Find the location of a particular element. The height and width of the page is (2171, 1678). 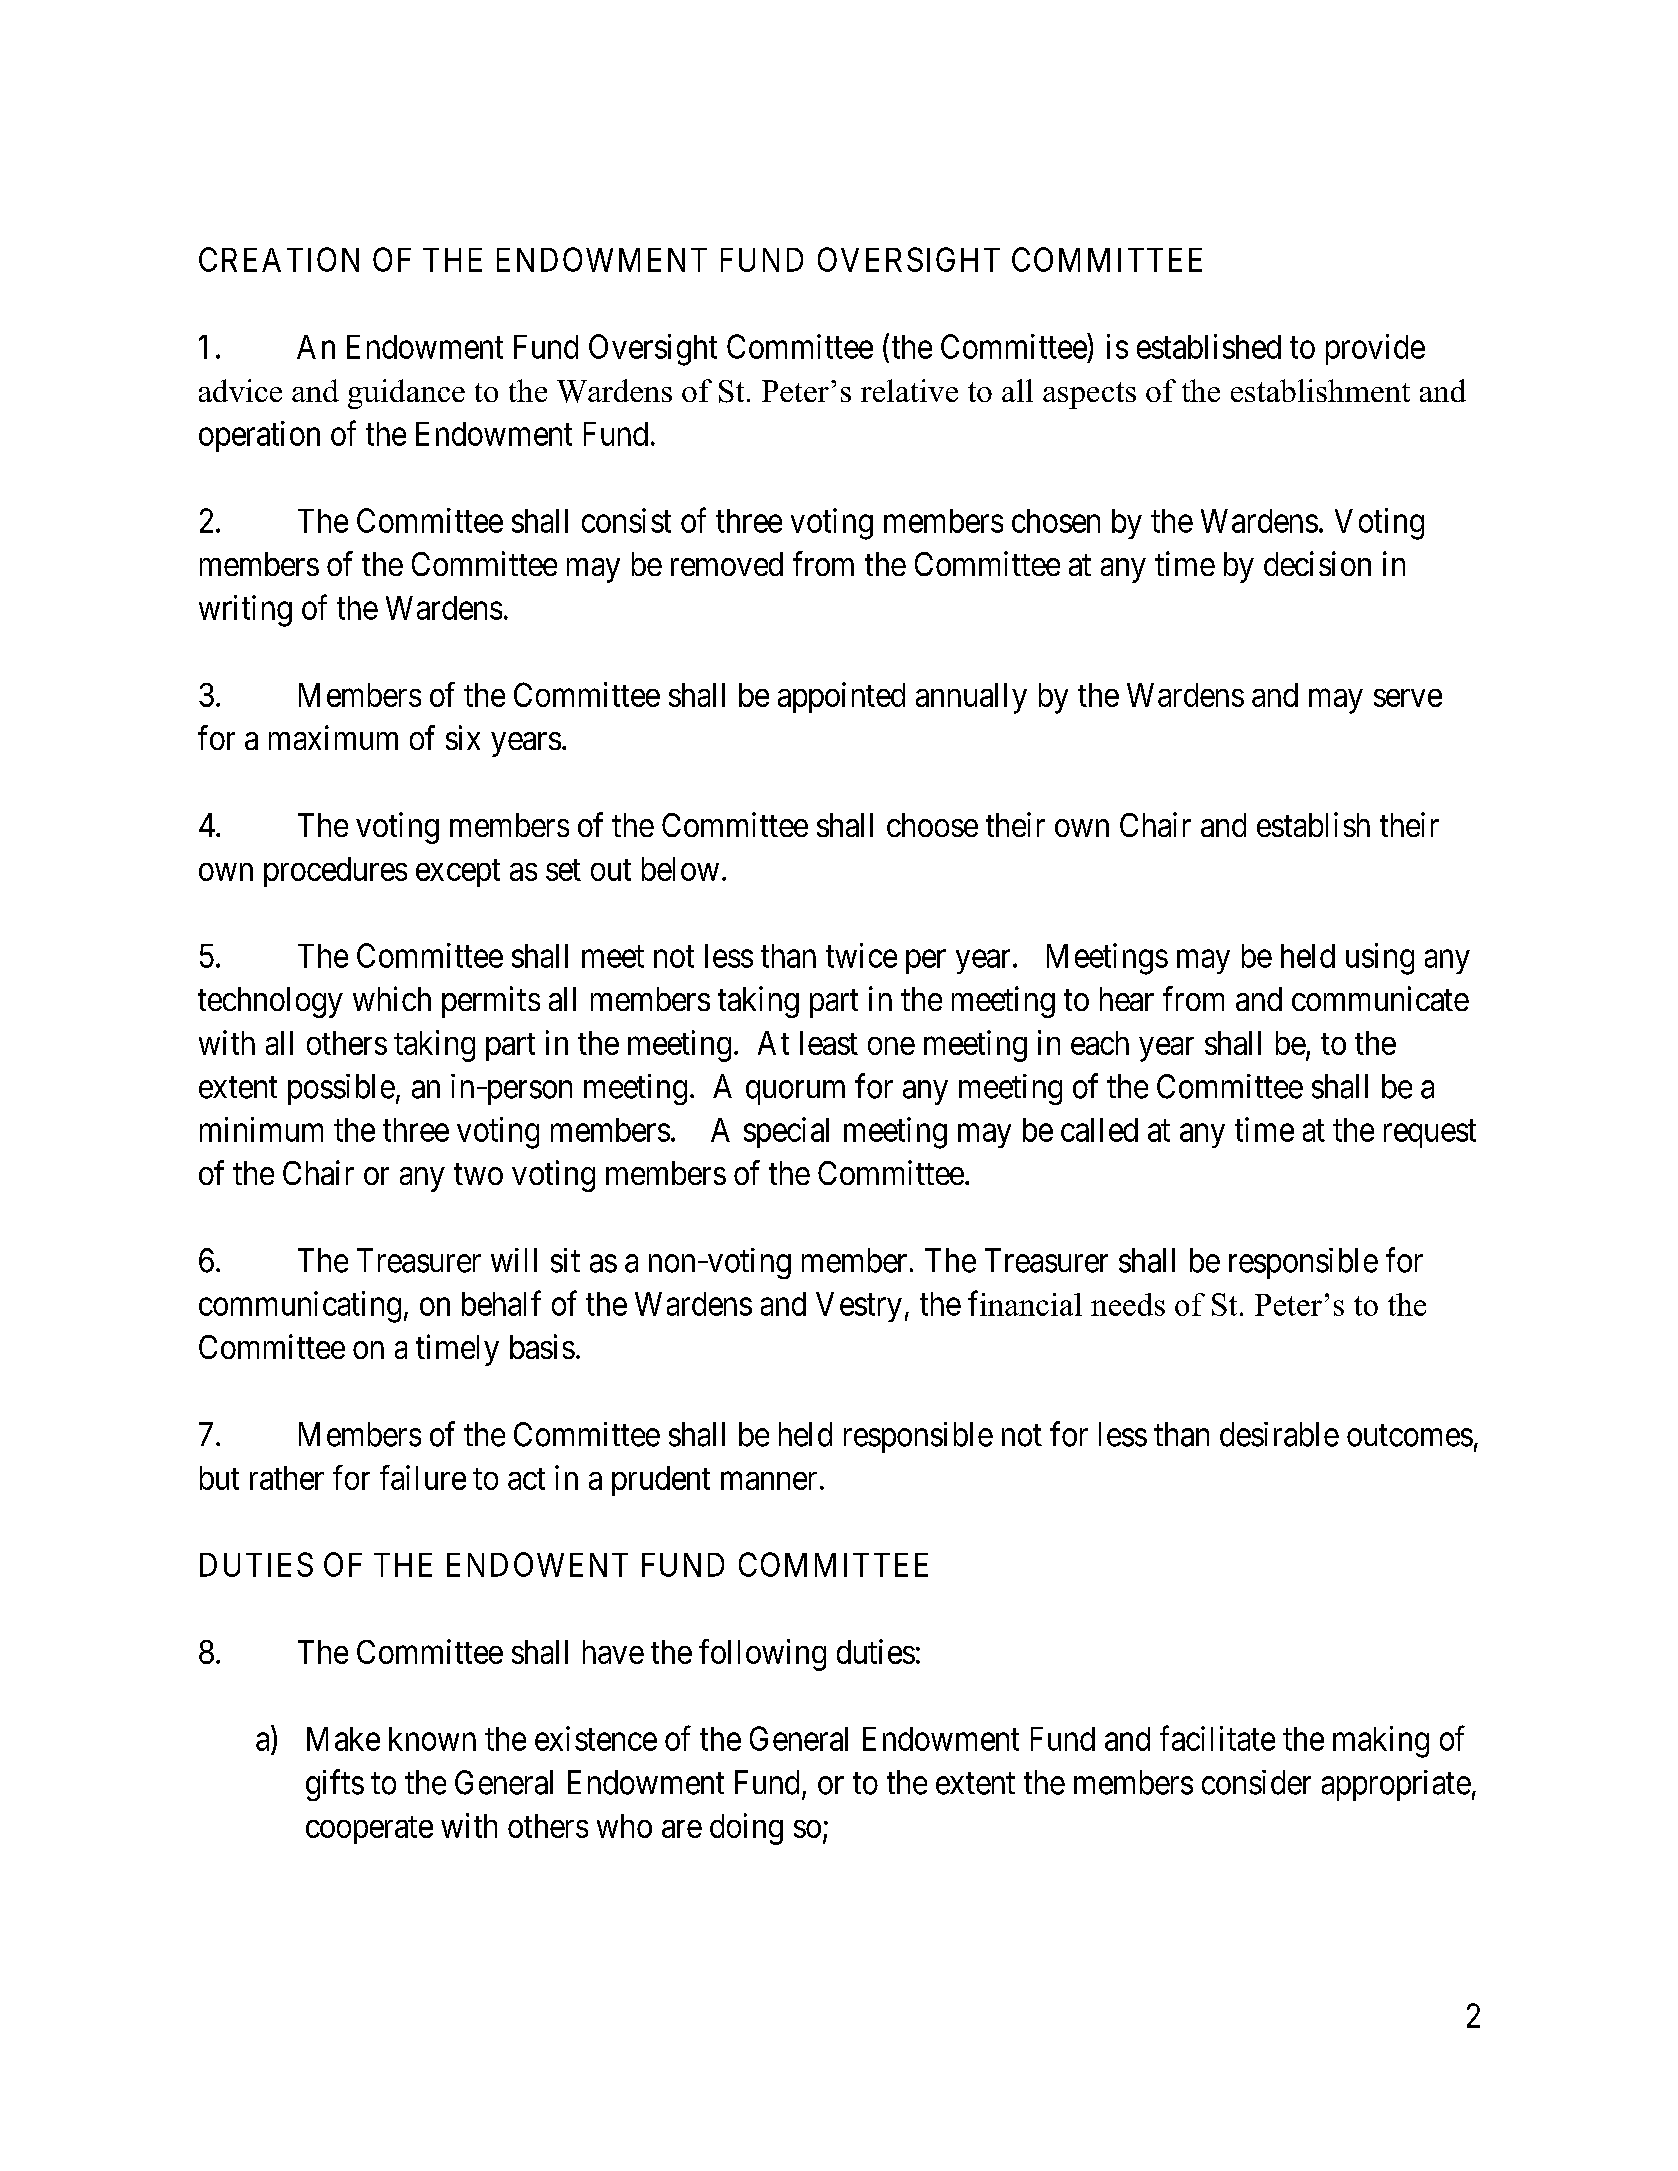

maximum is located at coordinates (333, 737).
